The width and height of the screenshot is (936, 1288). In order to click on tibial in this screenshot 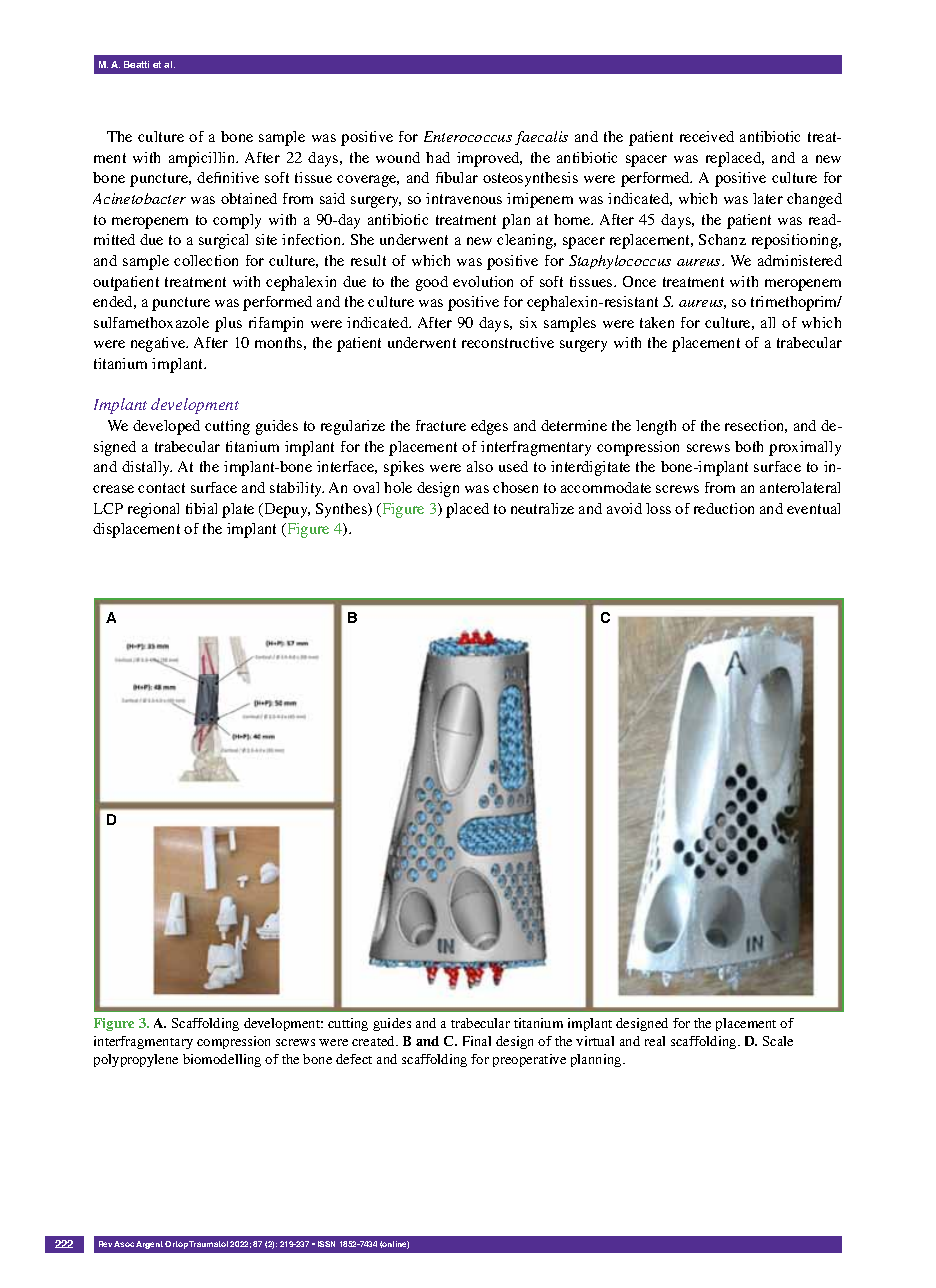, I will do `click(201, 508)`.
